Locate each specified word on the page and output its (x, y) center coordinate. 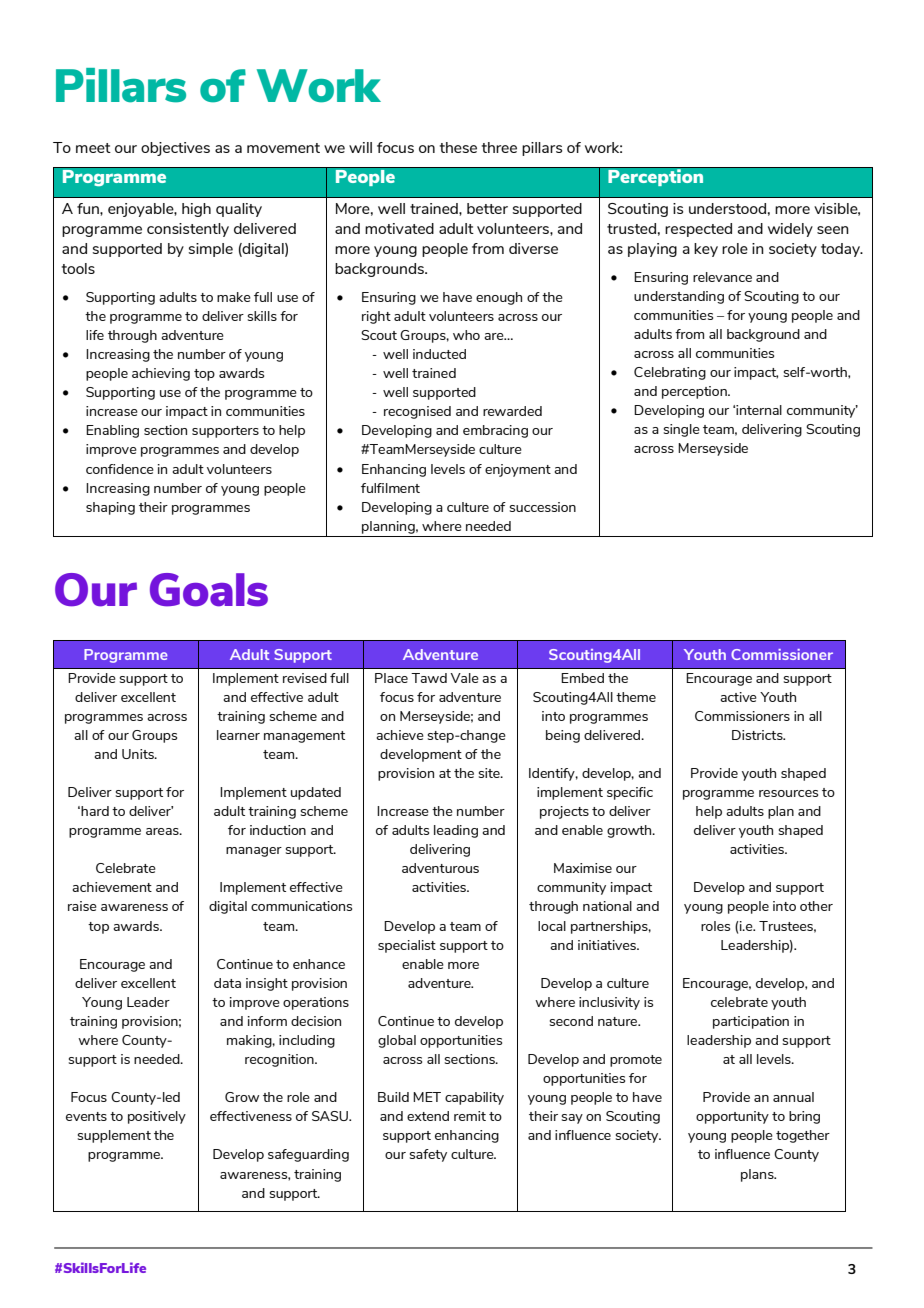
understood (727, 208)
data (227, 983)
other (816, 906)
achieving (161, 374)
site (490, 773)
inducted (439, 354)
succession (543, 507)
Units (139, 754)
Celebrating (670, 373)
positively (157, 1117)
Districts (758, 735)
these (458, 147)
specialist (407, 946)
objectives (175, 149)
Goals (209, 590)
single (682, 430)
